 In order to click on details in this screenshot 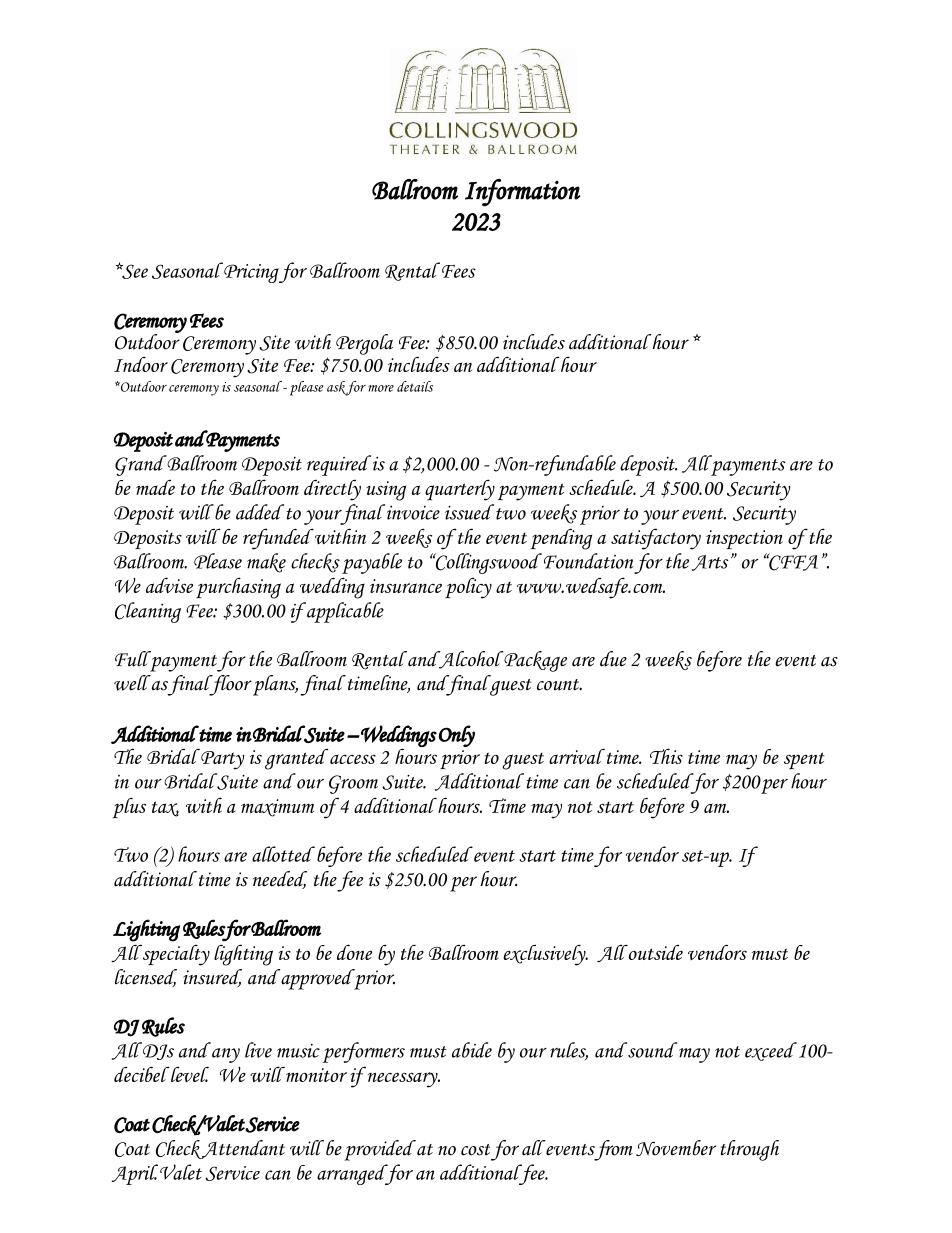, I will do `click(415, 386)`.
